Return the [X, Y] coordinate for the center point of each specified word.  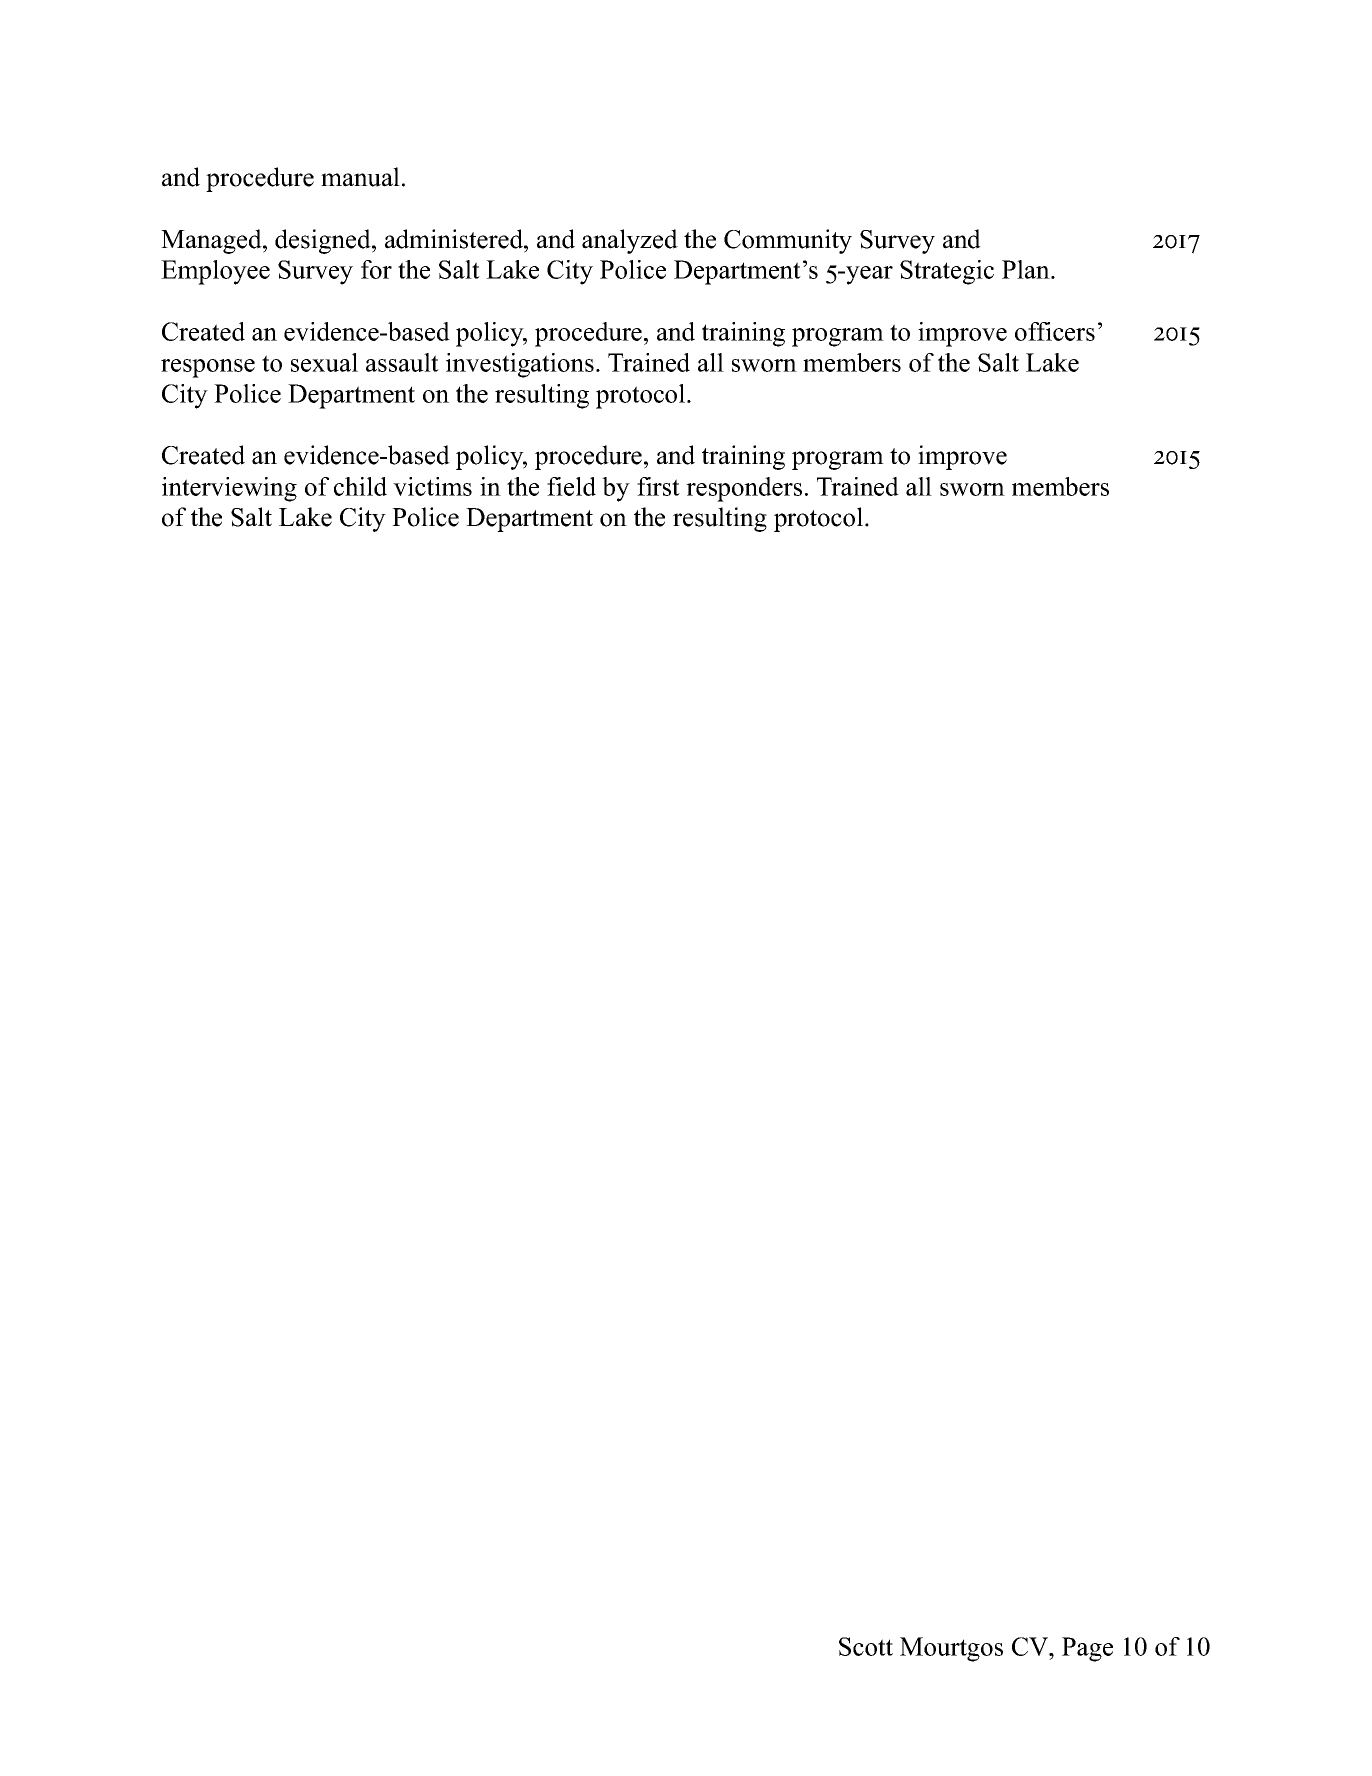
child [360, 486]
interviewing [229, 489]
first [658, 486]
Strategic [947, 272]
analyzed [630, 241]
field [571, 486]
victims [432, 486]
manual [360, 177]
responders [744, 489]
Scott [866, 1646]
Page [1087, 1649]
